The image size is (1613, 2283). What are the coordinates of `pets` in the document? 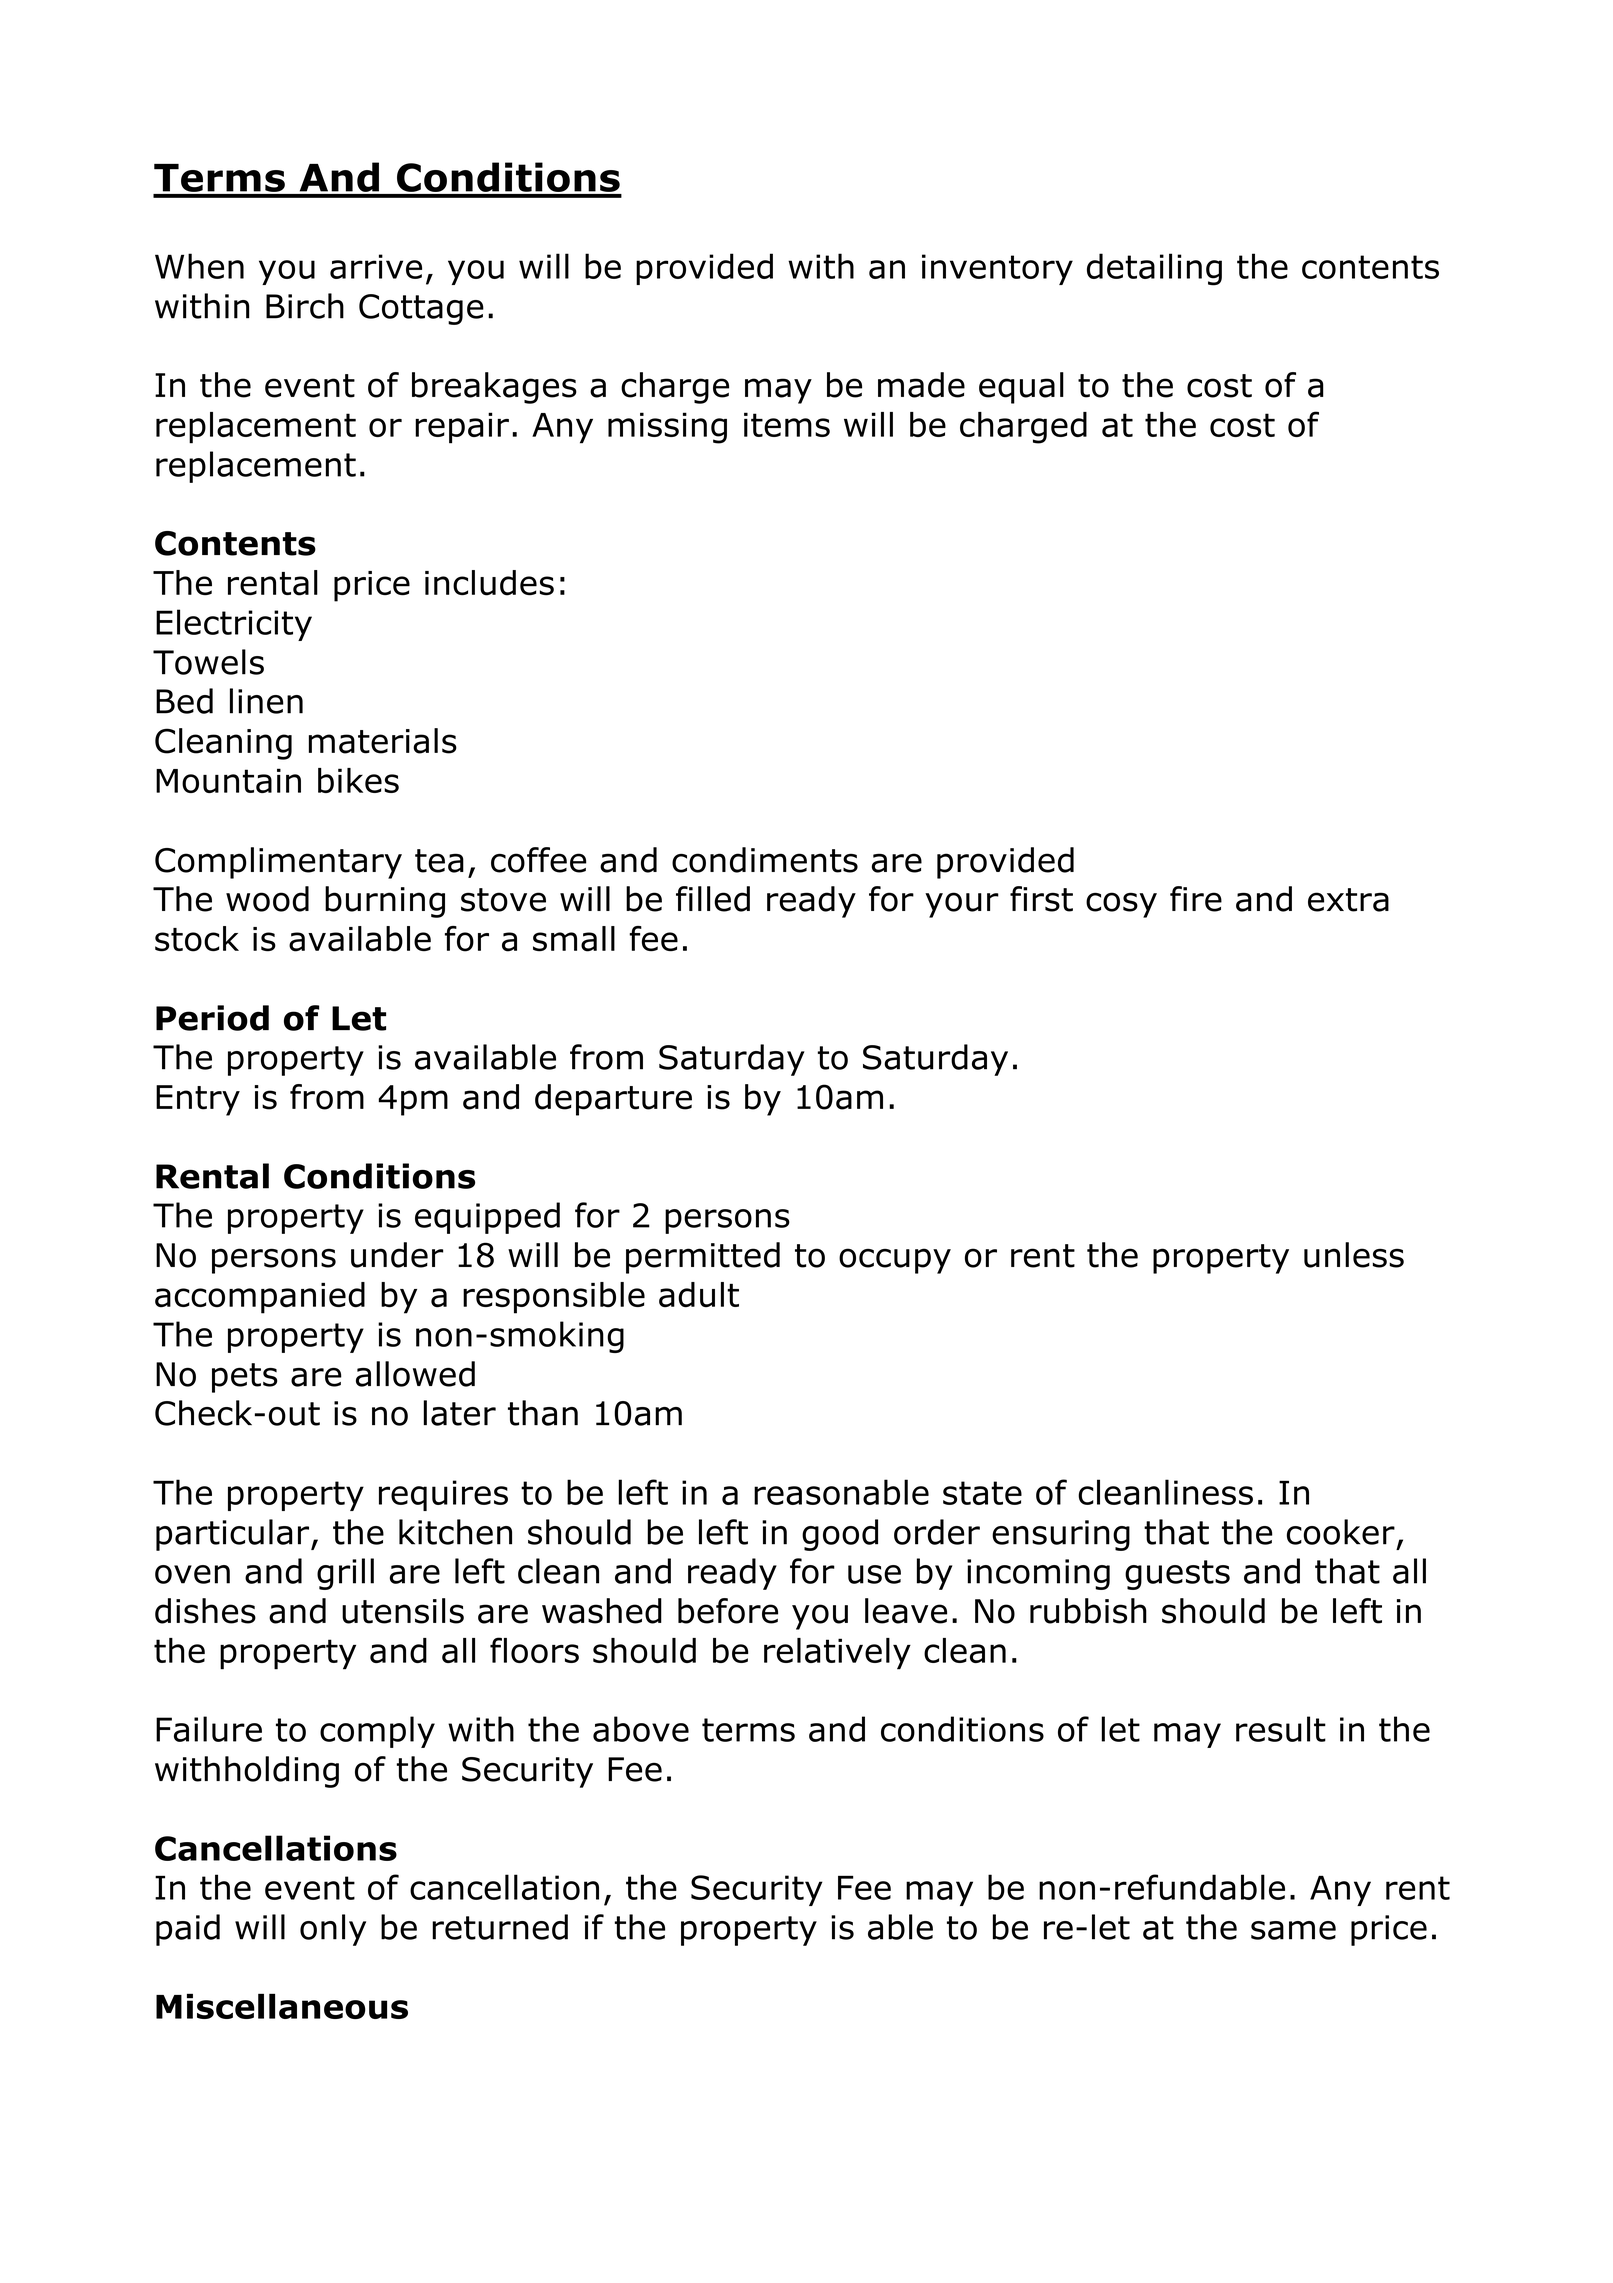 It's located at (244, 1378).
